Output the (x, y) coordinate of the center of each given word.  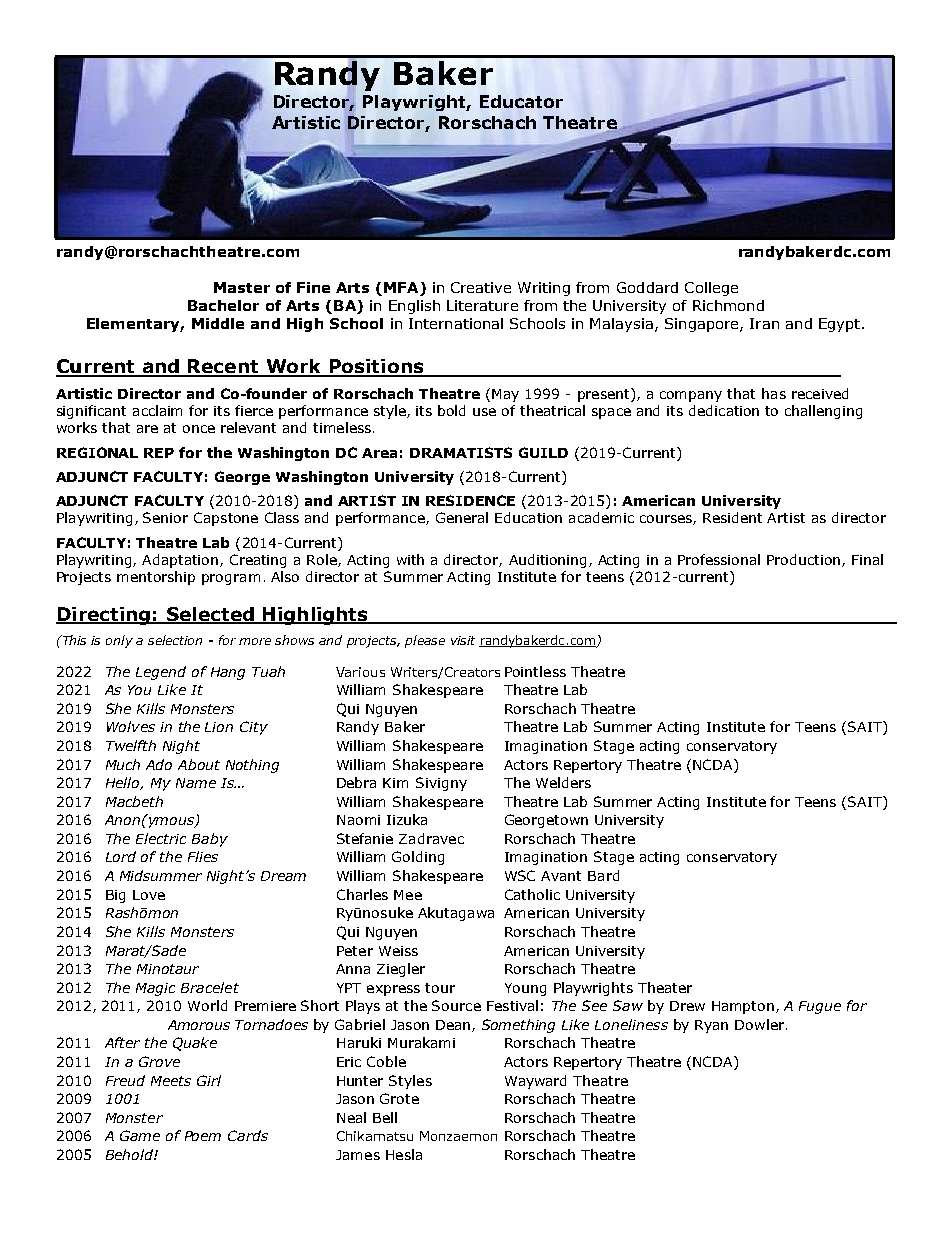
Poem (203, 1136)
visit (463, 640)
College (711, 289)
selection (175, 640)
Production (803, 559)
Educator (521, 101)
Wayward (535, 1082)
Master (242, 287)
